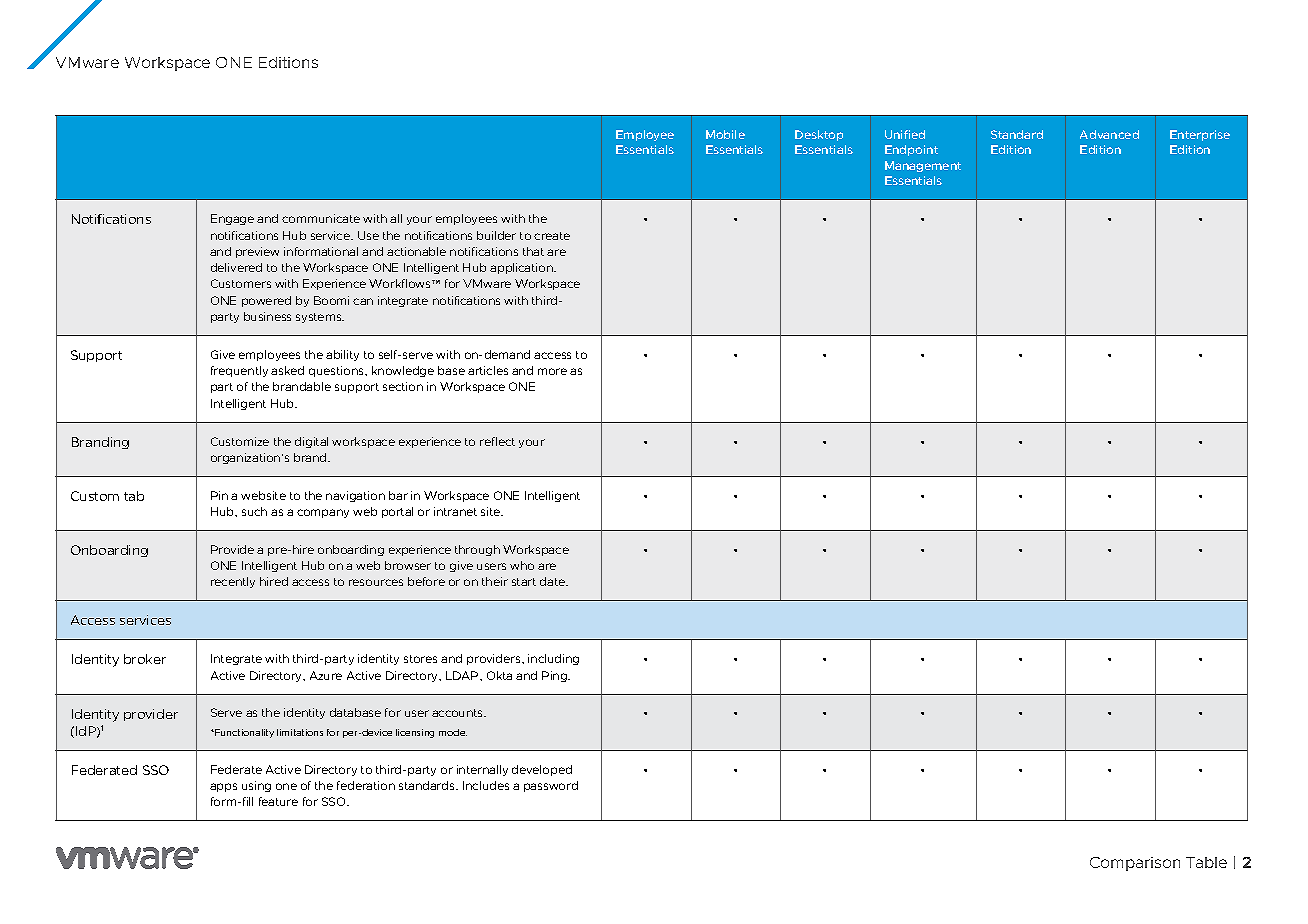 The height and width of the screenshot is (924, 1308). Describe the element at coordinates (488, 370) in the screenshot. I see `articles` at that location.
